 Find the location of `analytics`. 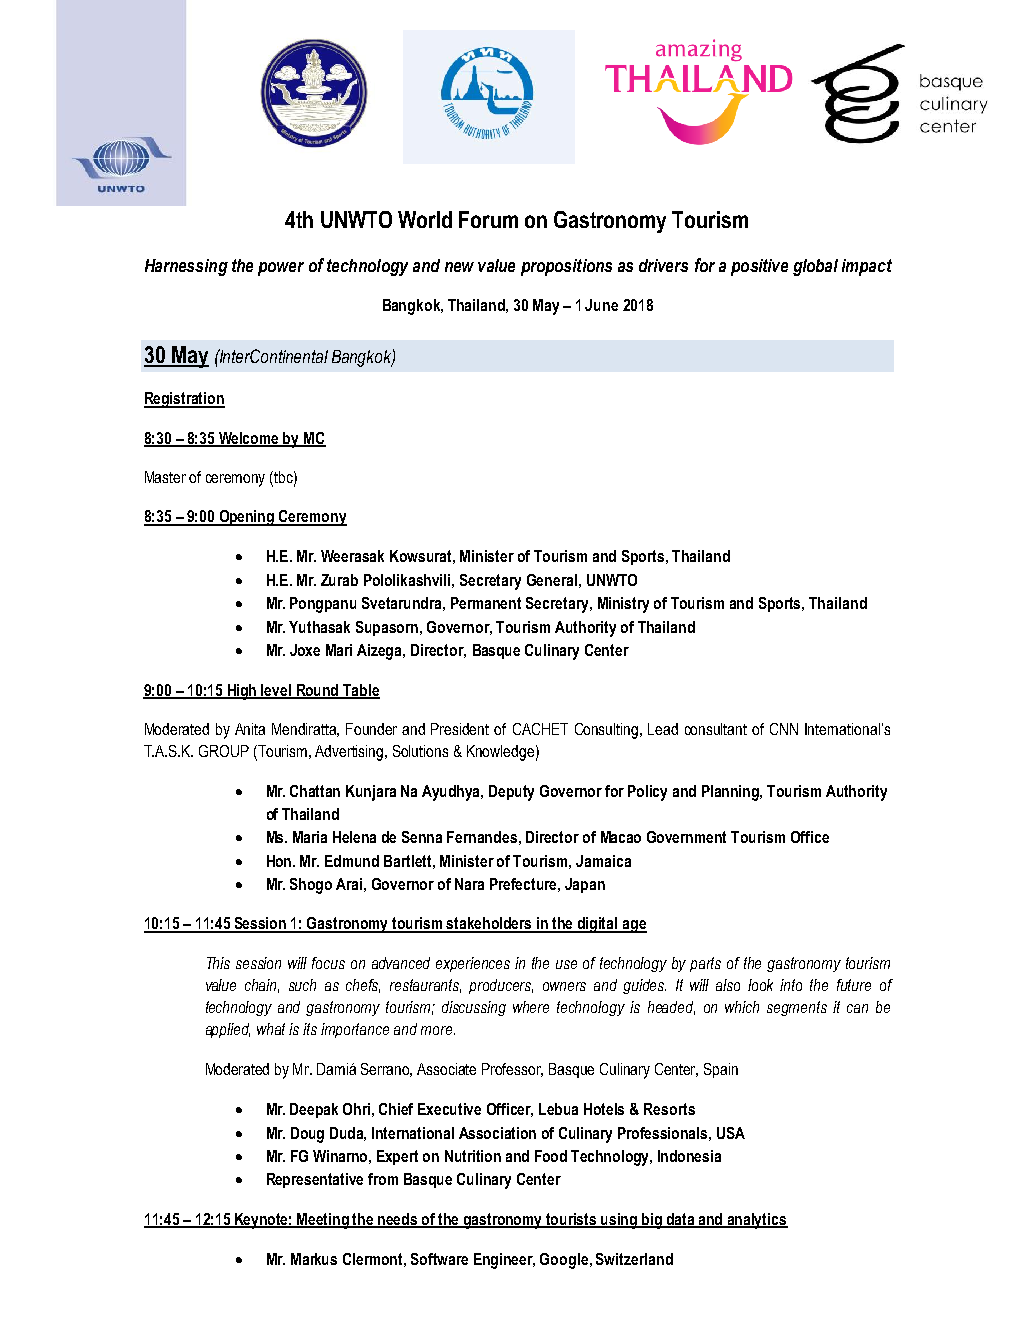

analytics is located at coordinates (757, 1221).
